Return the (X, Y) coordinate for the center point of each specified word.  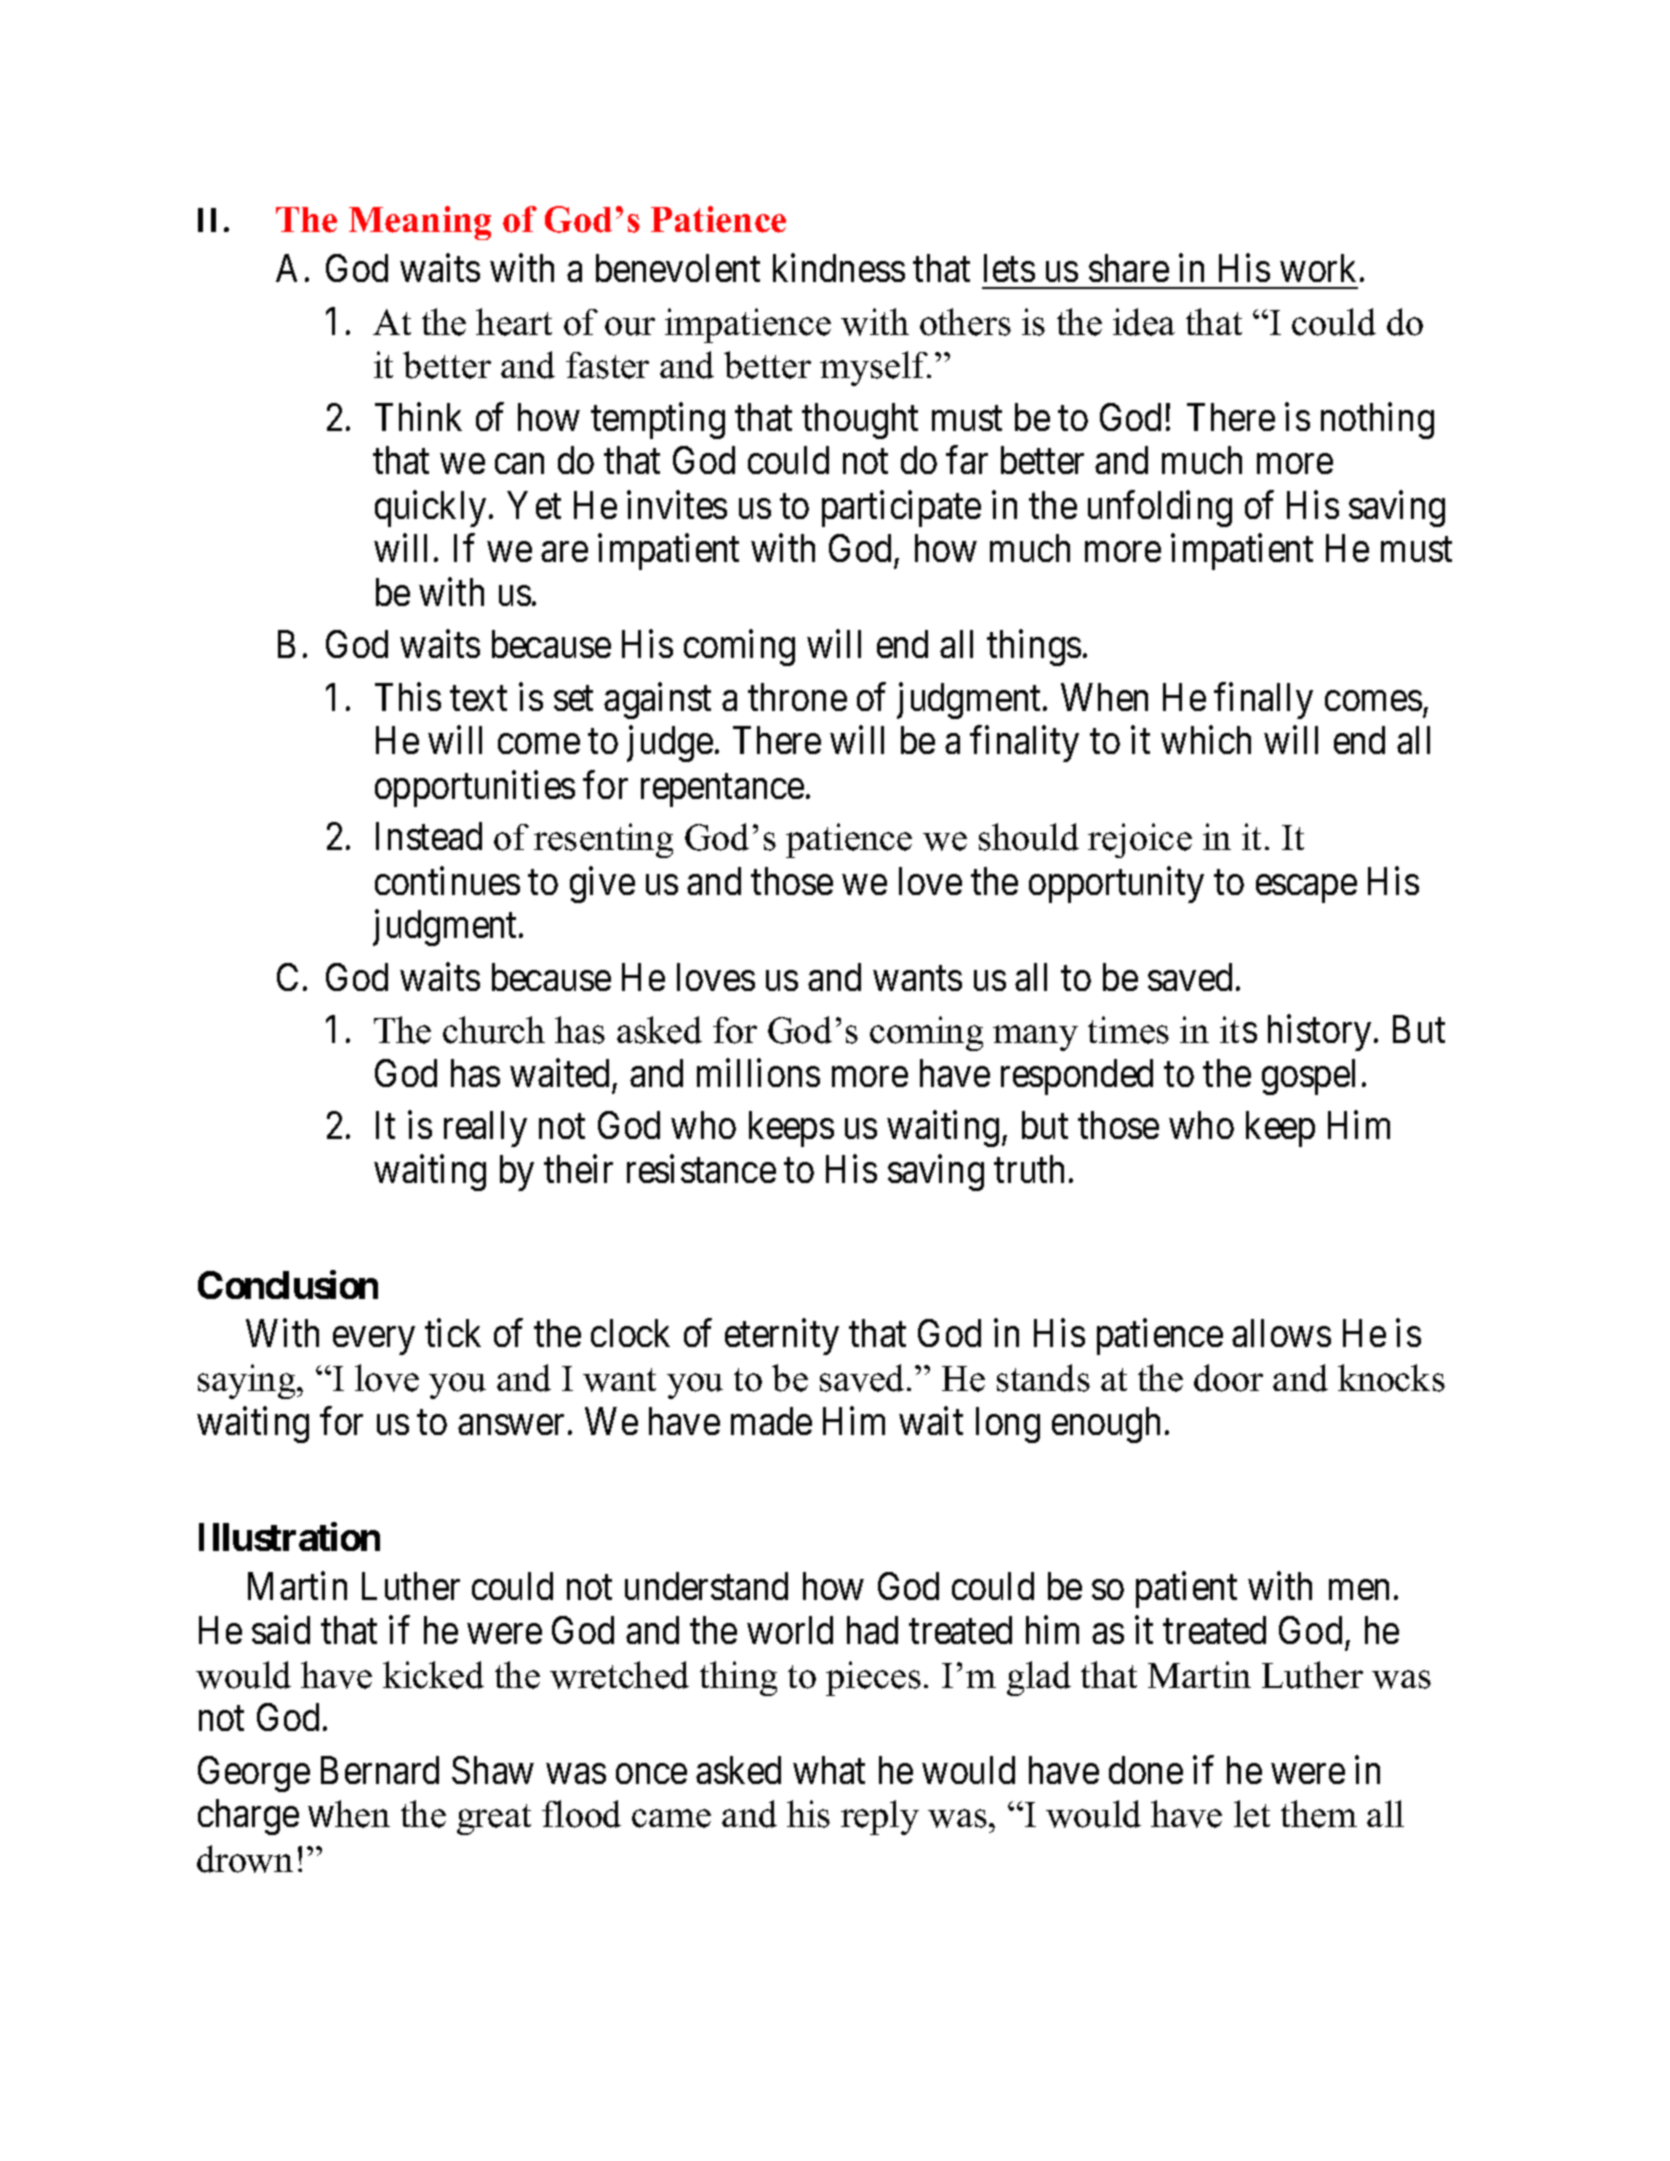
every (373, 1341)
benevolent (678, 268)
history (1319, 1033)
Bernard (380, 1770)
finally (1263, 701)
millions (758, 1073)
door (1228, 1378)
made (771, 1421)
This (408, 697)
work (1318, 268)
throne (797, 697)
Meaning (420, 223)
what (829, 1770)
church (494, 1030)
